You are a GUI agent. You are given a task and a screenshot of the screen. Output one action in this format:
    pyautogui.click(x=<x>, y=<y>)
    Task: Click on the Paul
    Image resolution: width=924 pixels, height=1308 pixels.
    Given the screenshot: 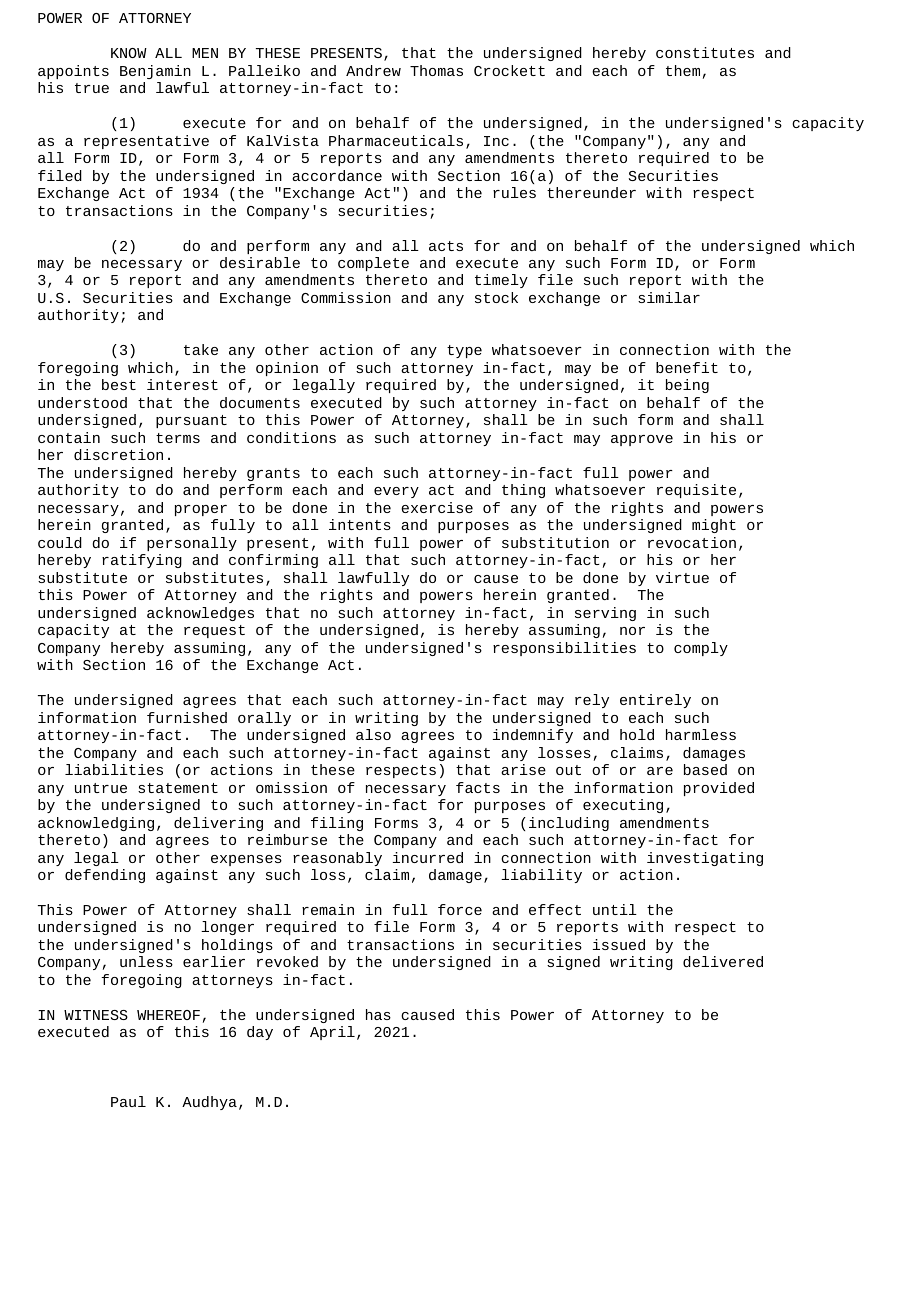 What is the action you would take?
    pyautogui.click(x=128, y=1101)
